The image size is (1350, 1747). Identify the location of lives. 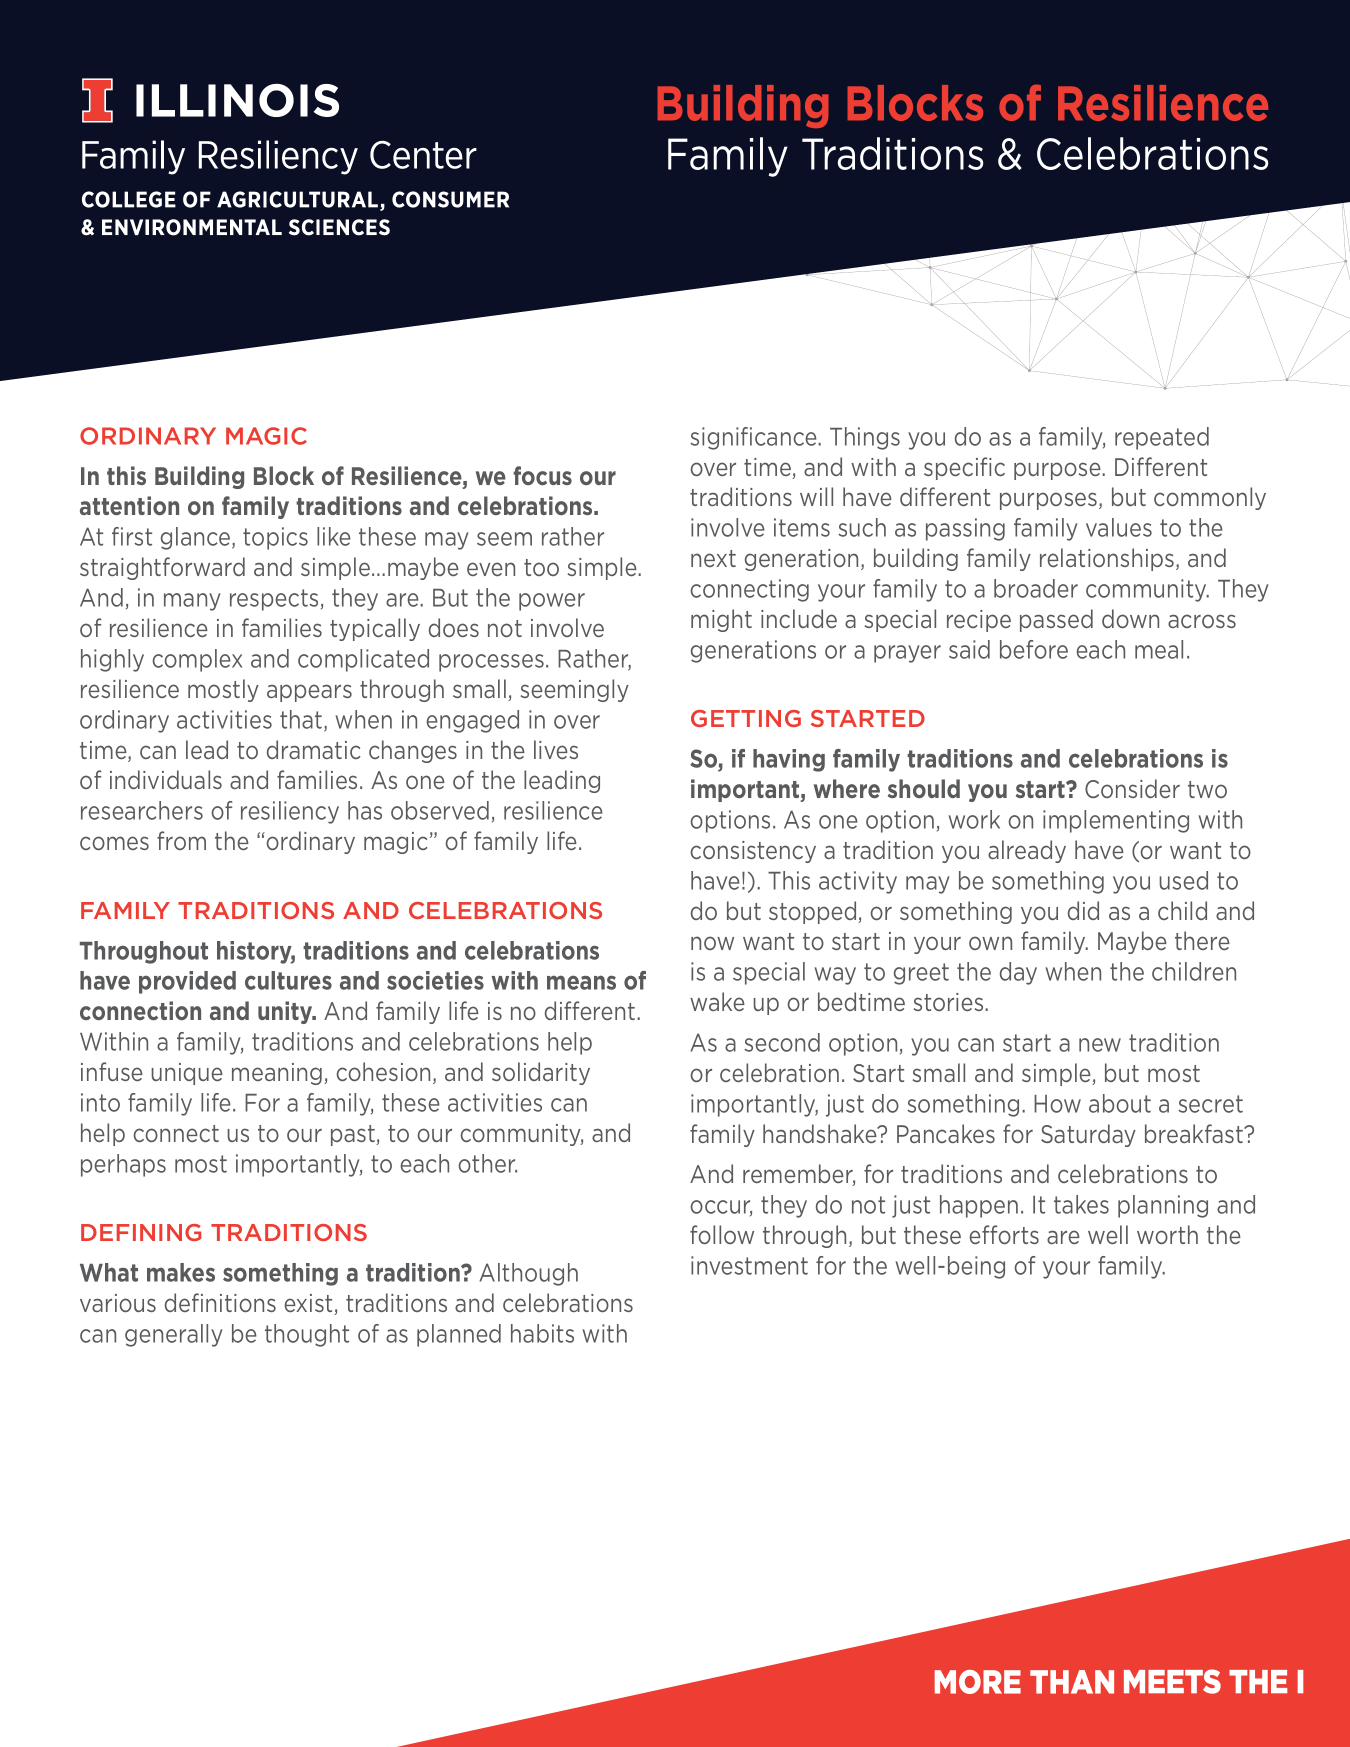
(556, 749).
